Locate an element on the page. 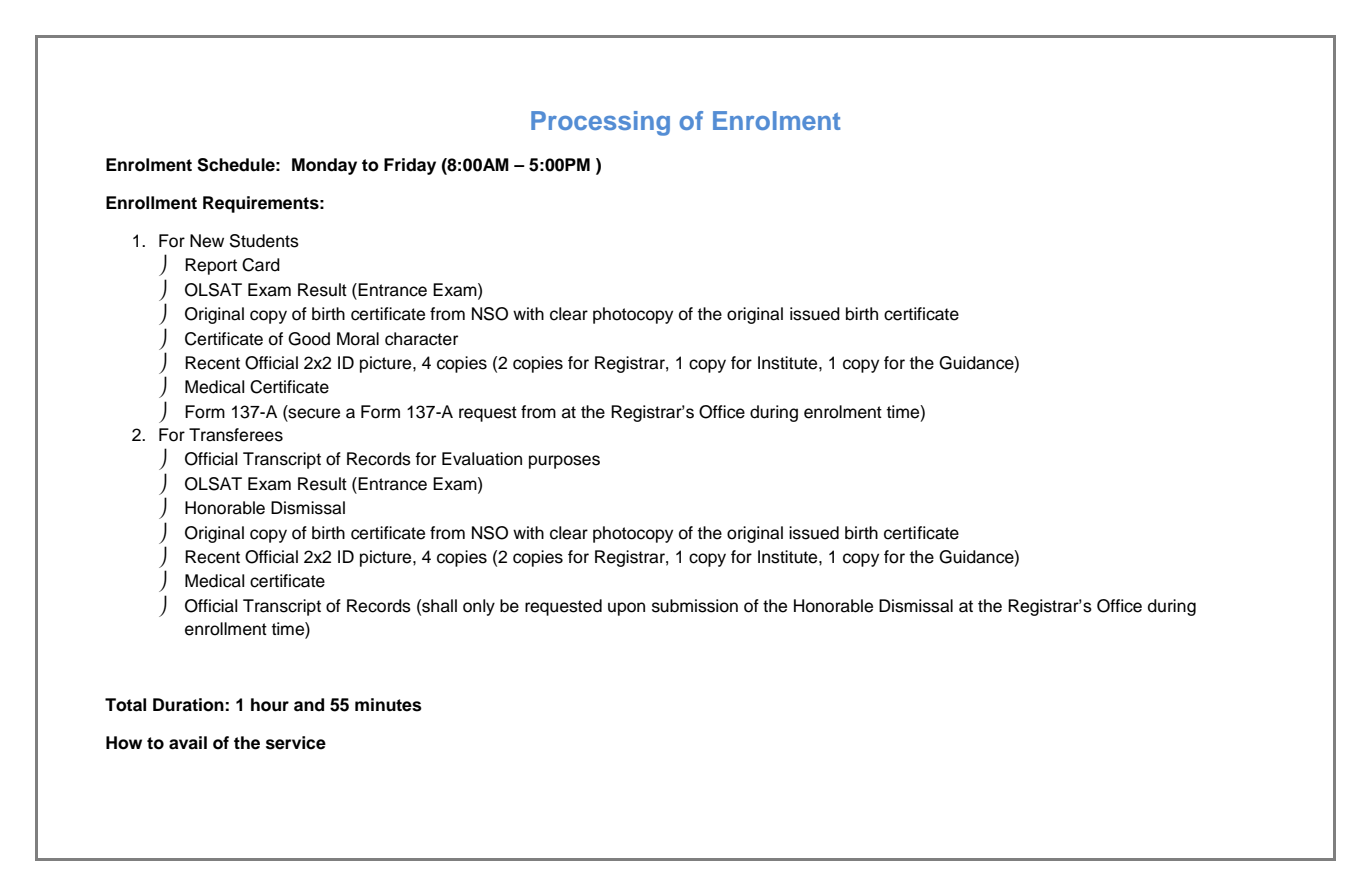  avail is located at coordinates (188, 743).
